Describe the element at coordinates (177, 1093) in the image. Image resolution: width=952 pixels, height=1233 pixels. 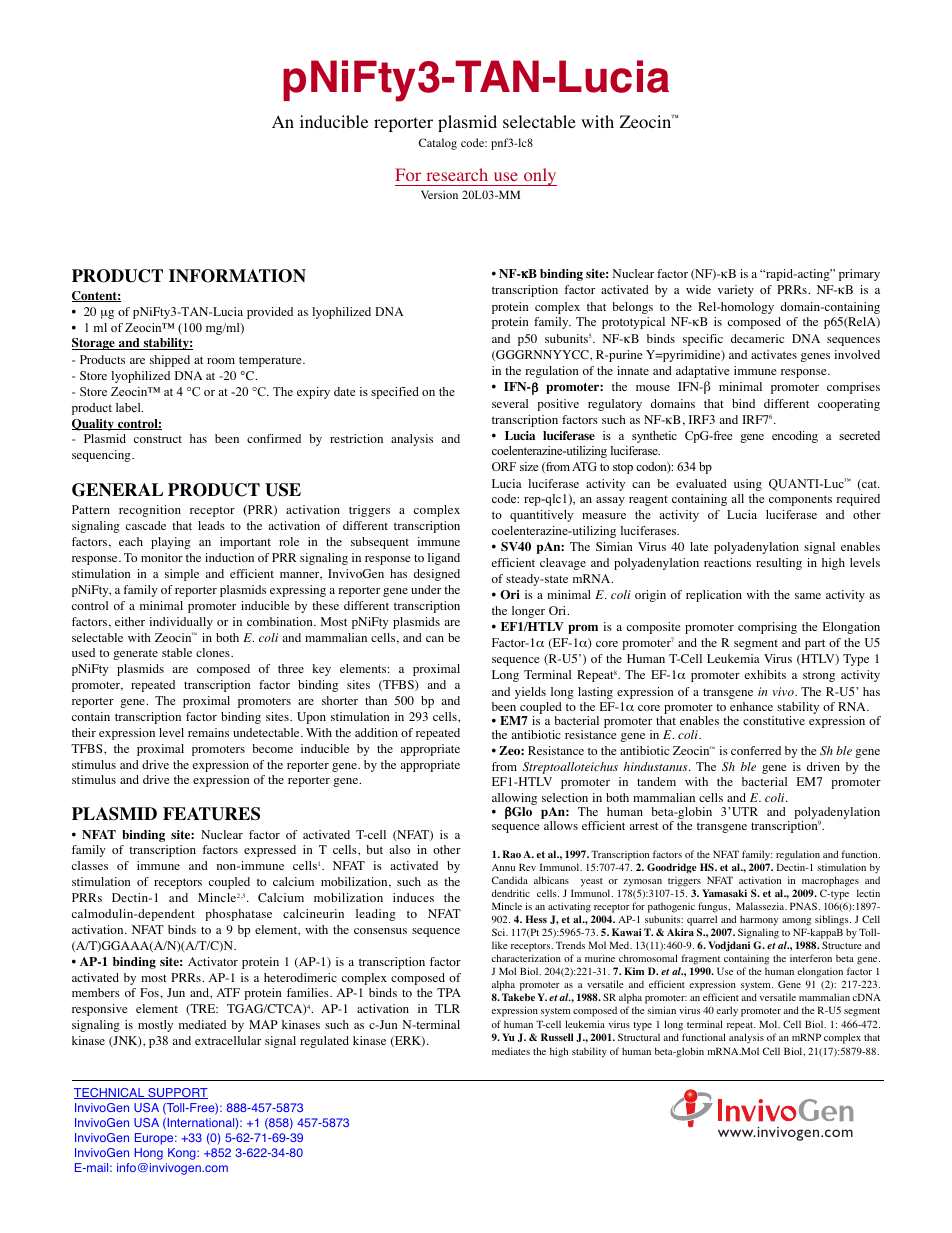
I see `SUPPORT` at that location.
